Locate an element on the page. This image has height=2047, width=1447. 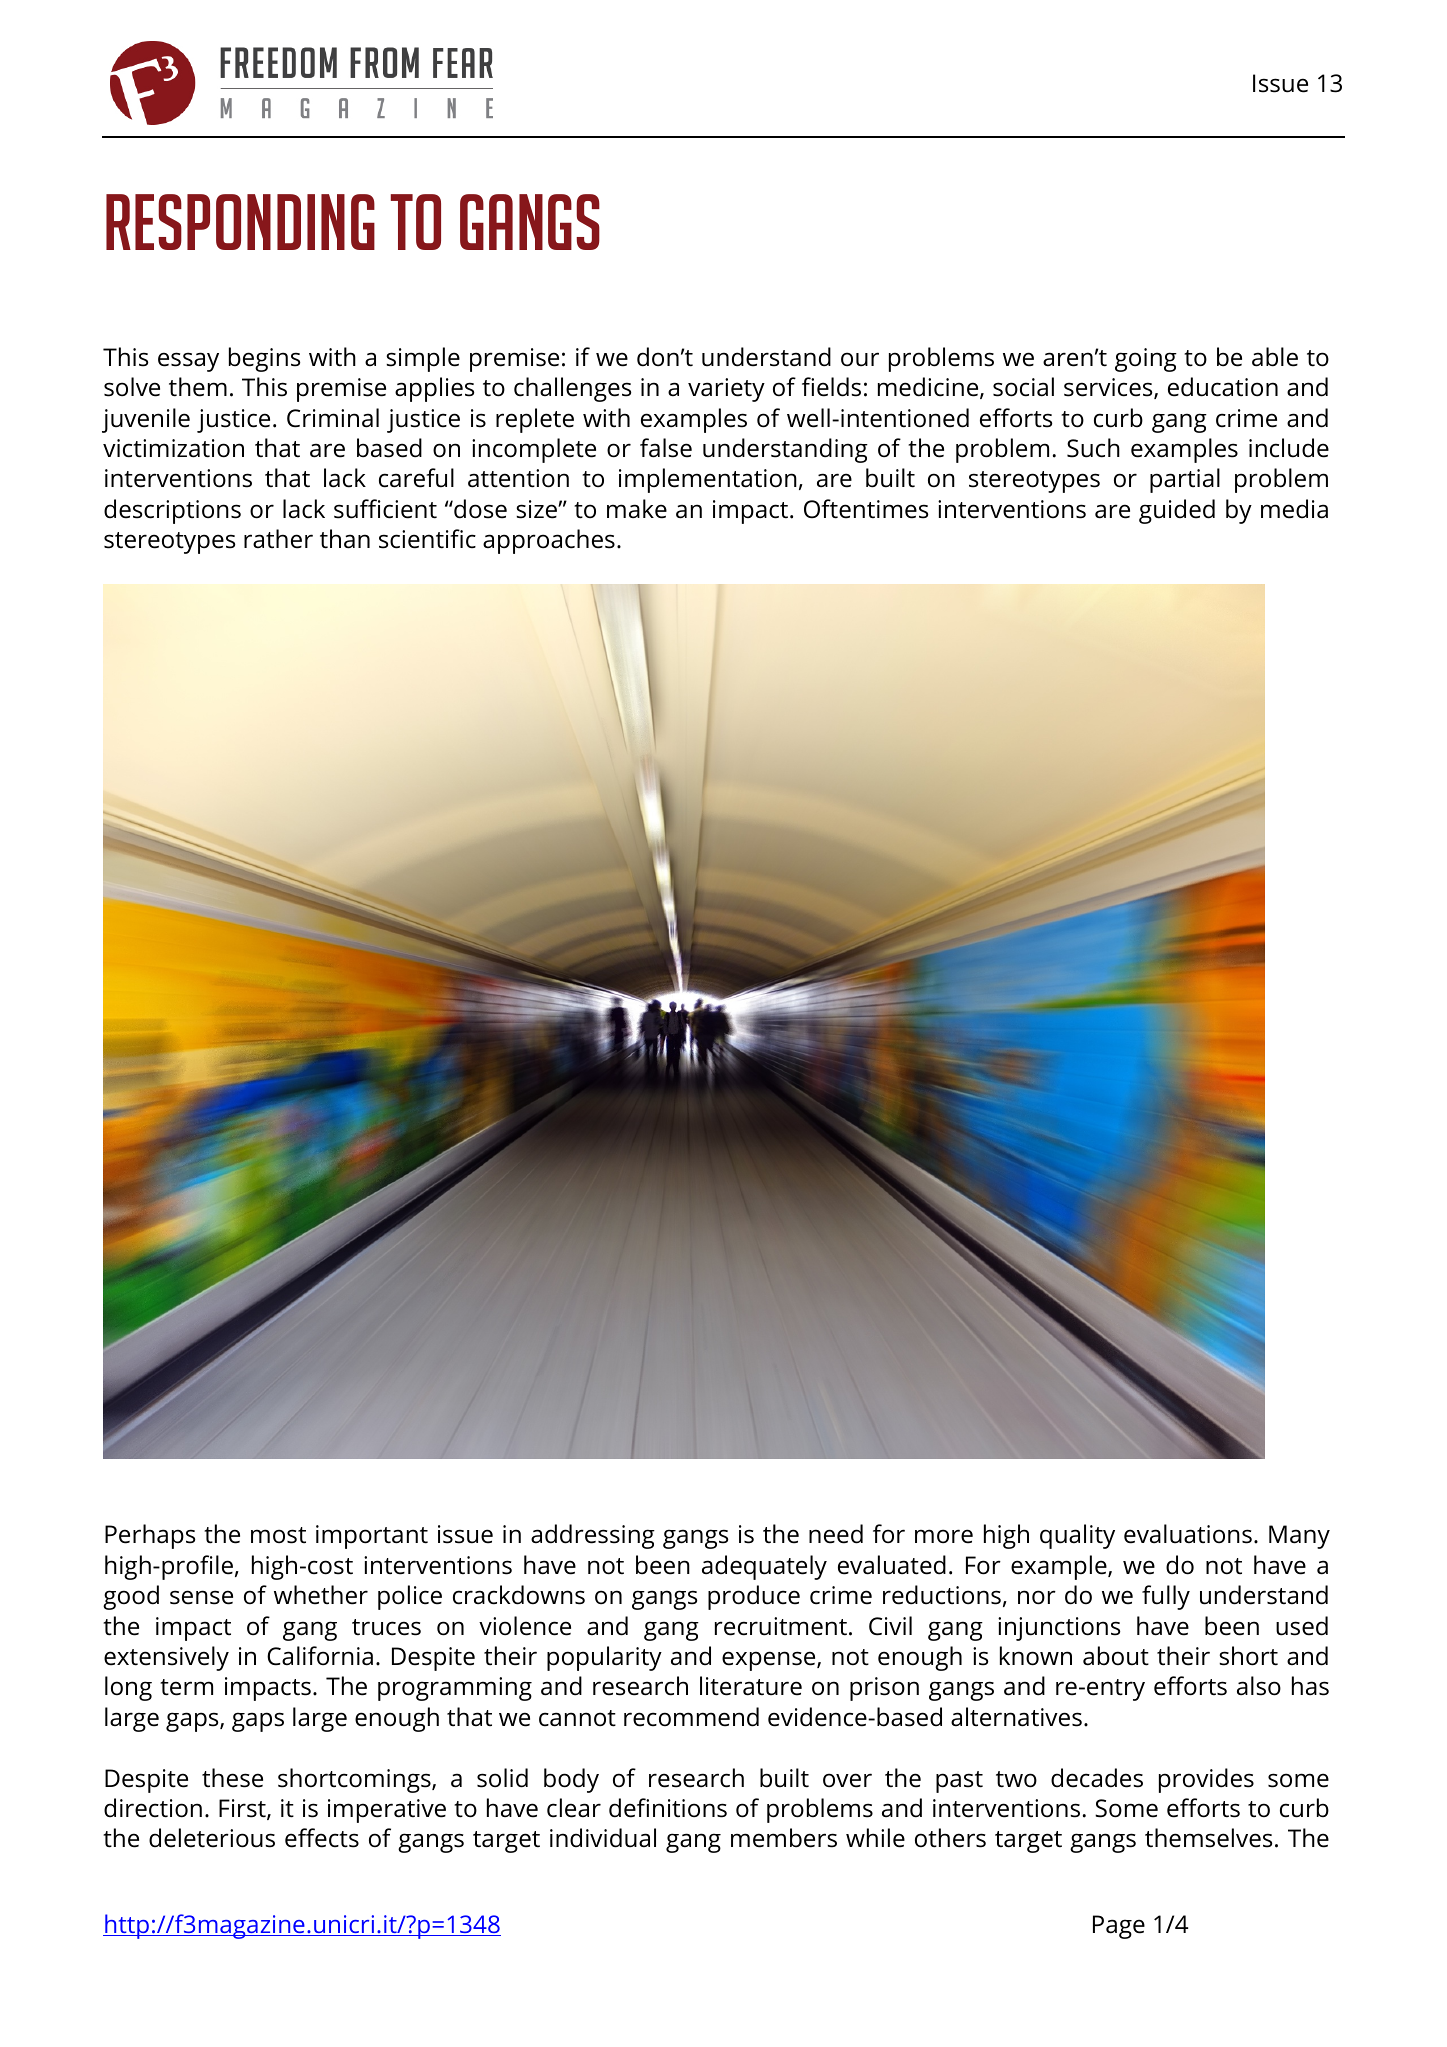
Page is located at coordinates (1119, 1927).
